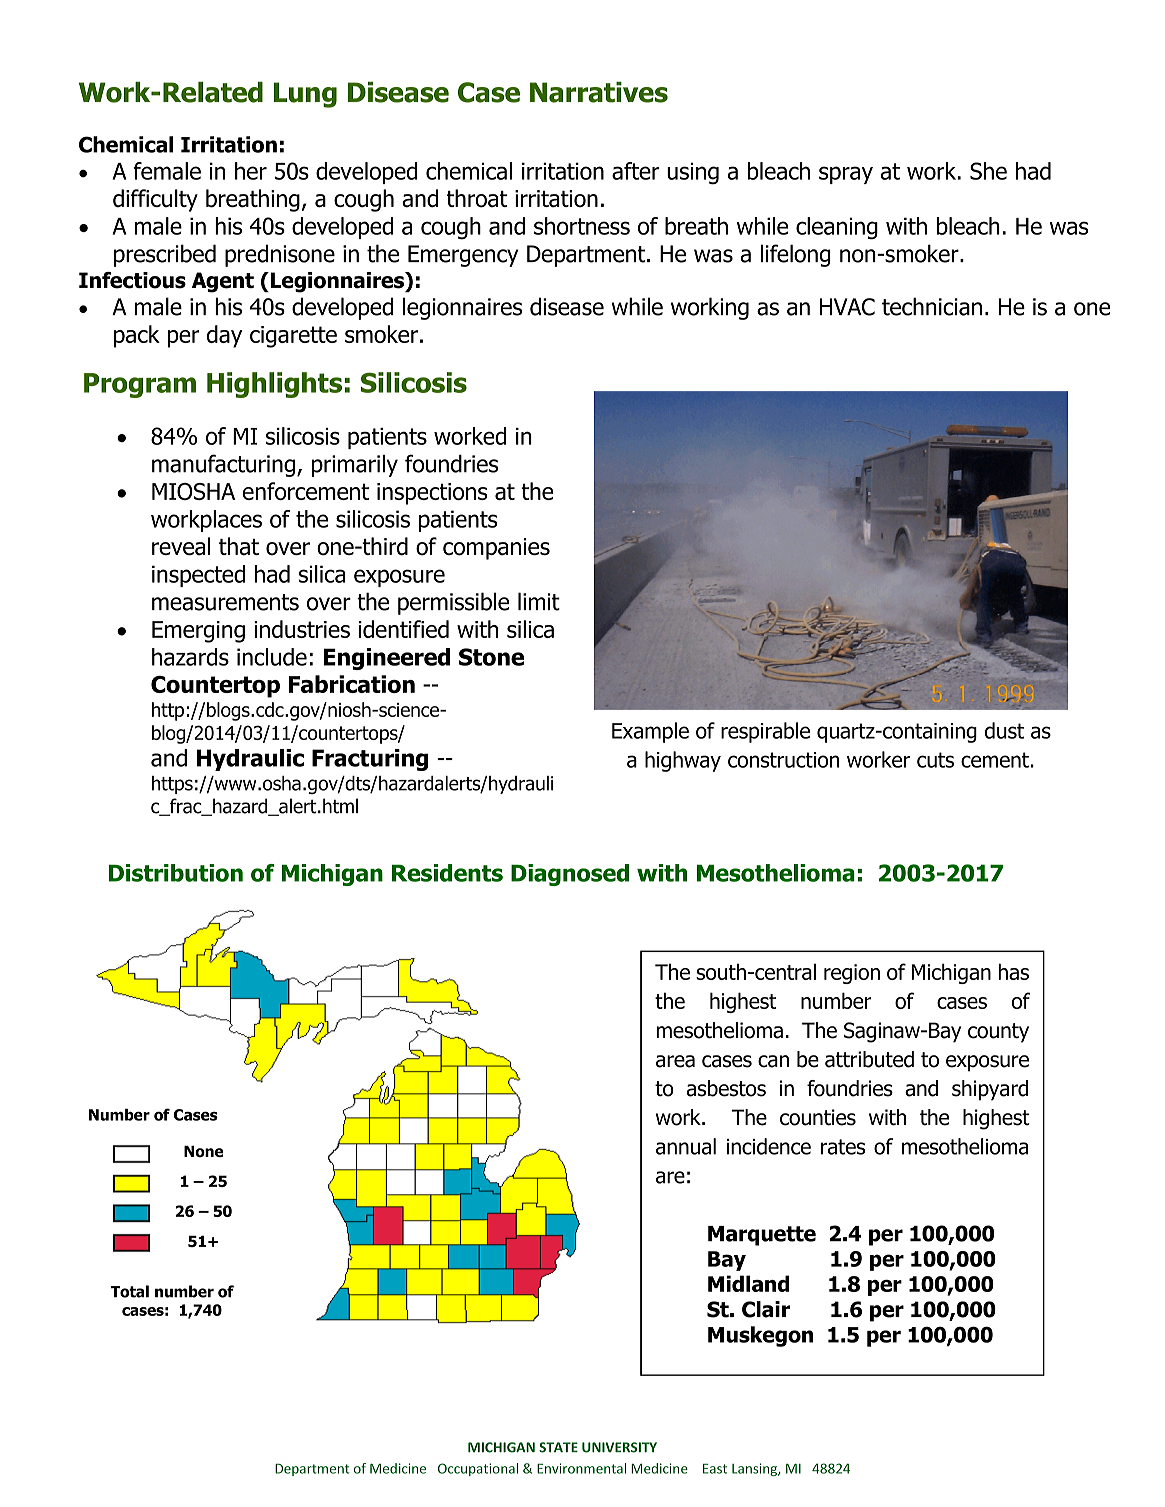 This screenshot has height=1507, width=1165. Describe the element at coordinates (176, 873) in the screenshot. I see `Distribution` at that location.
